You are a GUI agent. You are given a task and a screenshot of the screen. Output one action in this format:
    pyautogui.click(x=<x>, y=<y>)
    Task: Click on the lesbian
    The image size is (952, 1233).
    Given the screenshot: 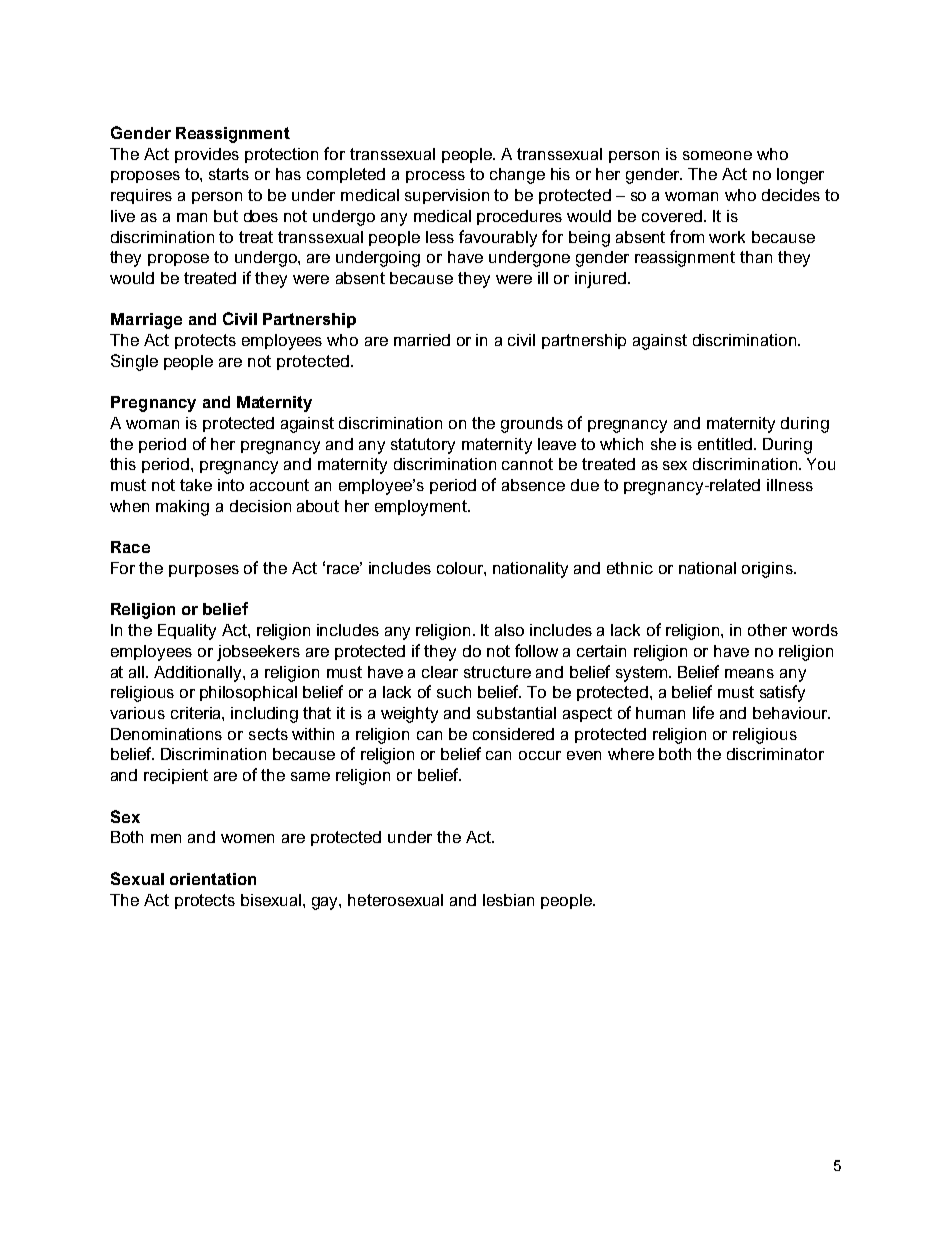 What is the action you would take?
    pyautogui.click(x=508, y=900)
